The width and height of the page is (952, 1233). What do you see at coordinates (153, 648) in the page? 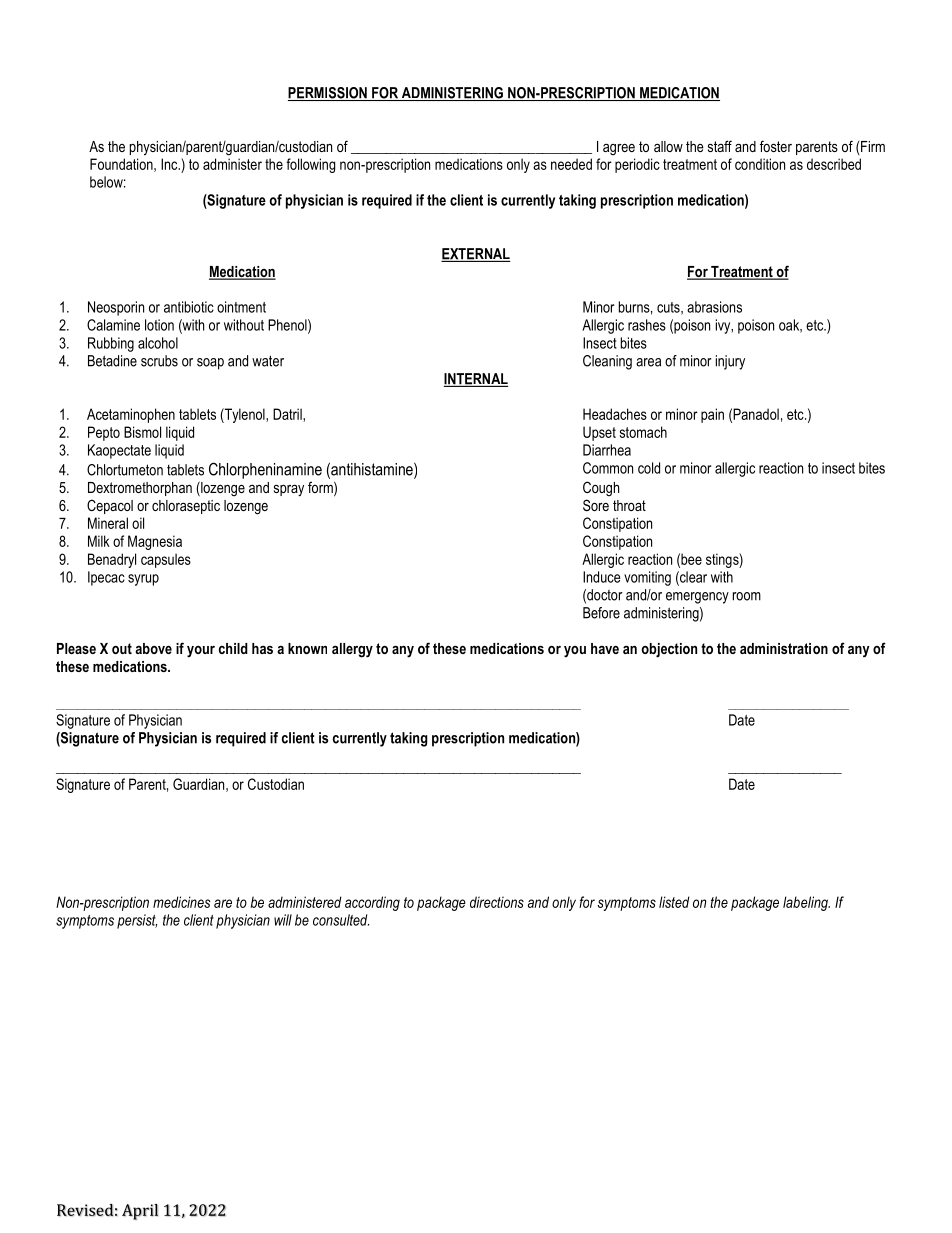
I see `above` at bounding box center [153, 648].
